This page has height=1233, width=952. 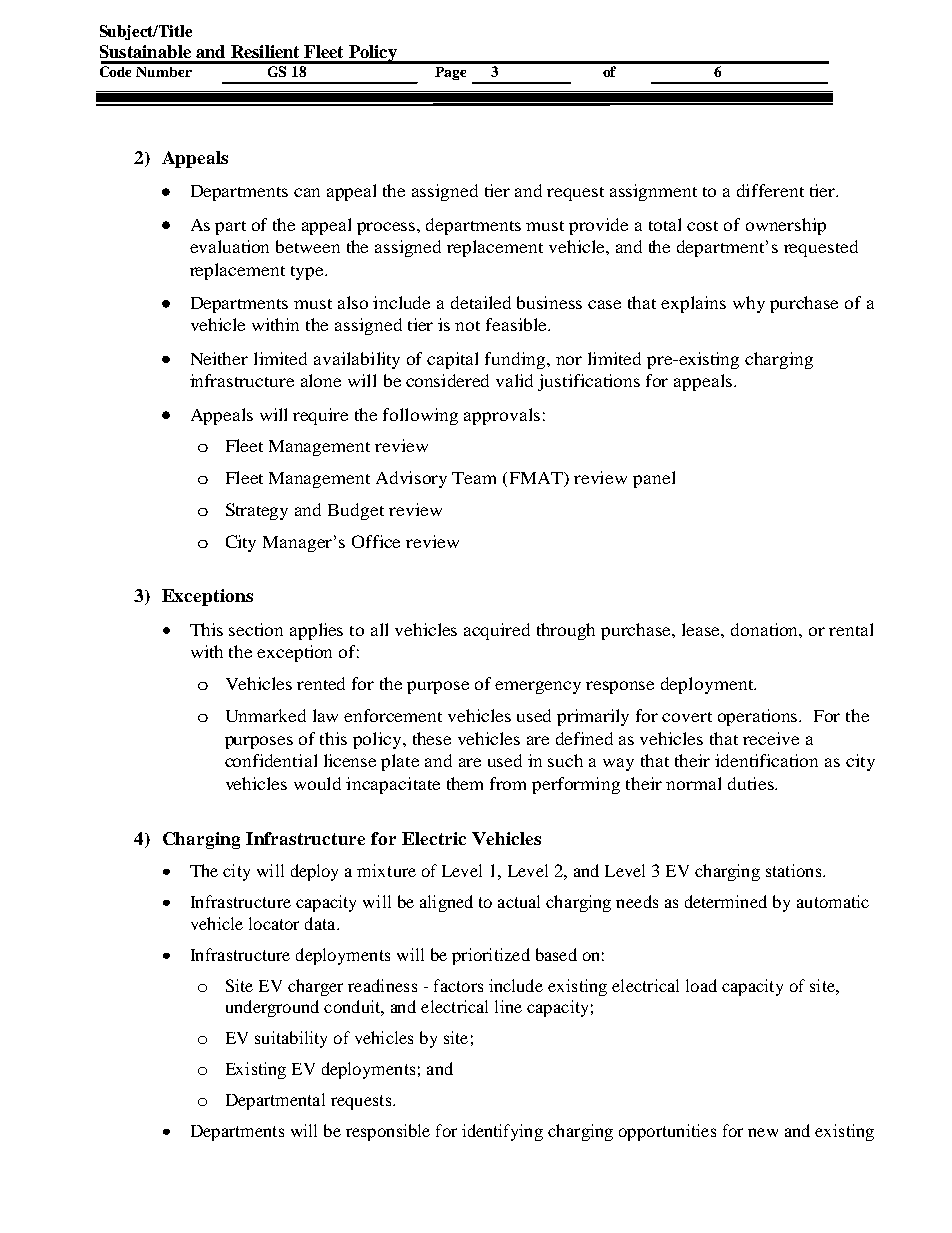 What do you see at coordinates (271, 760) in the page?
I see `confidential` at bounding box center [271, 760].
